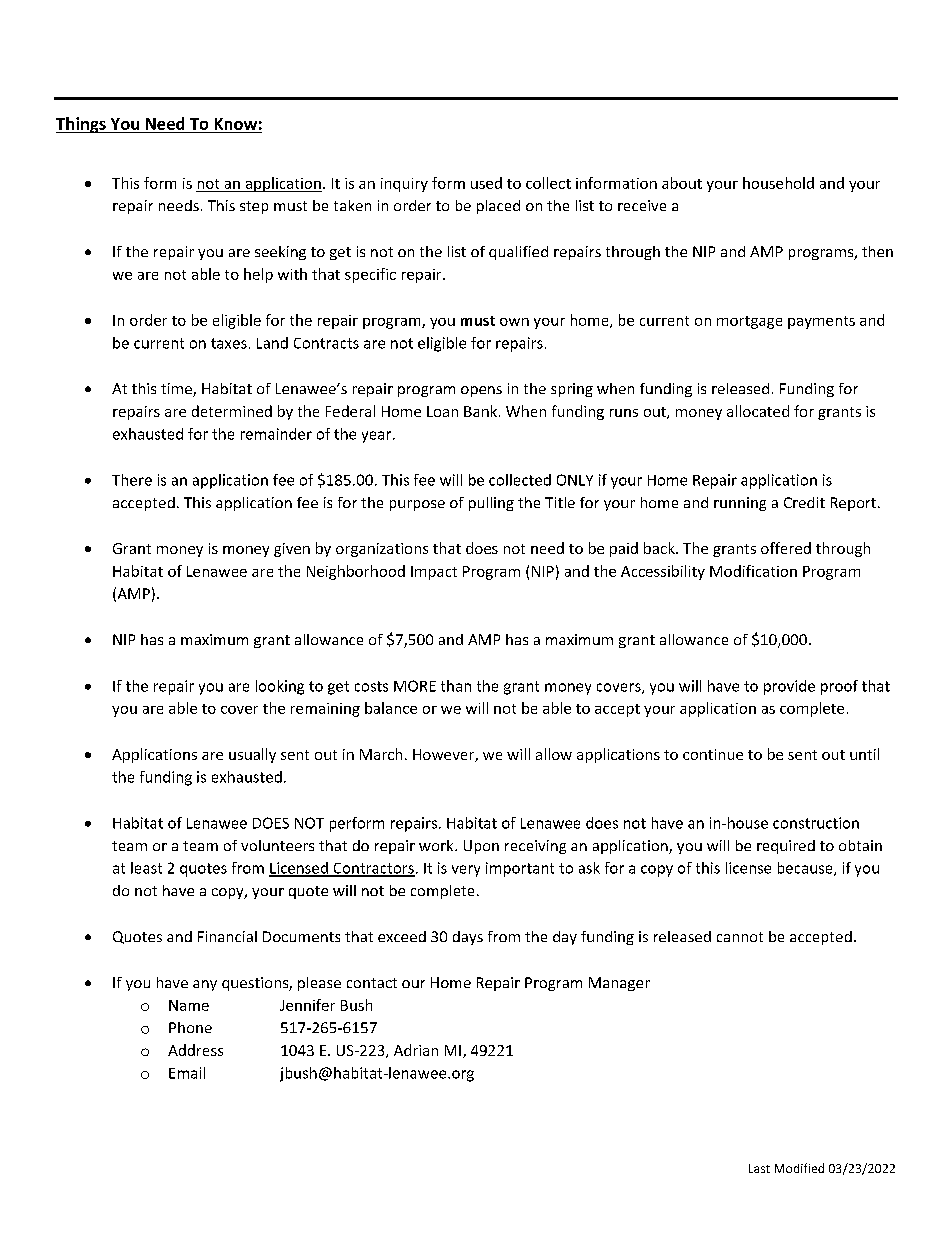  Describe the element at coordinates (416, 1050) in the screenshot. I see `Adrian` at that location.
